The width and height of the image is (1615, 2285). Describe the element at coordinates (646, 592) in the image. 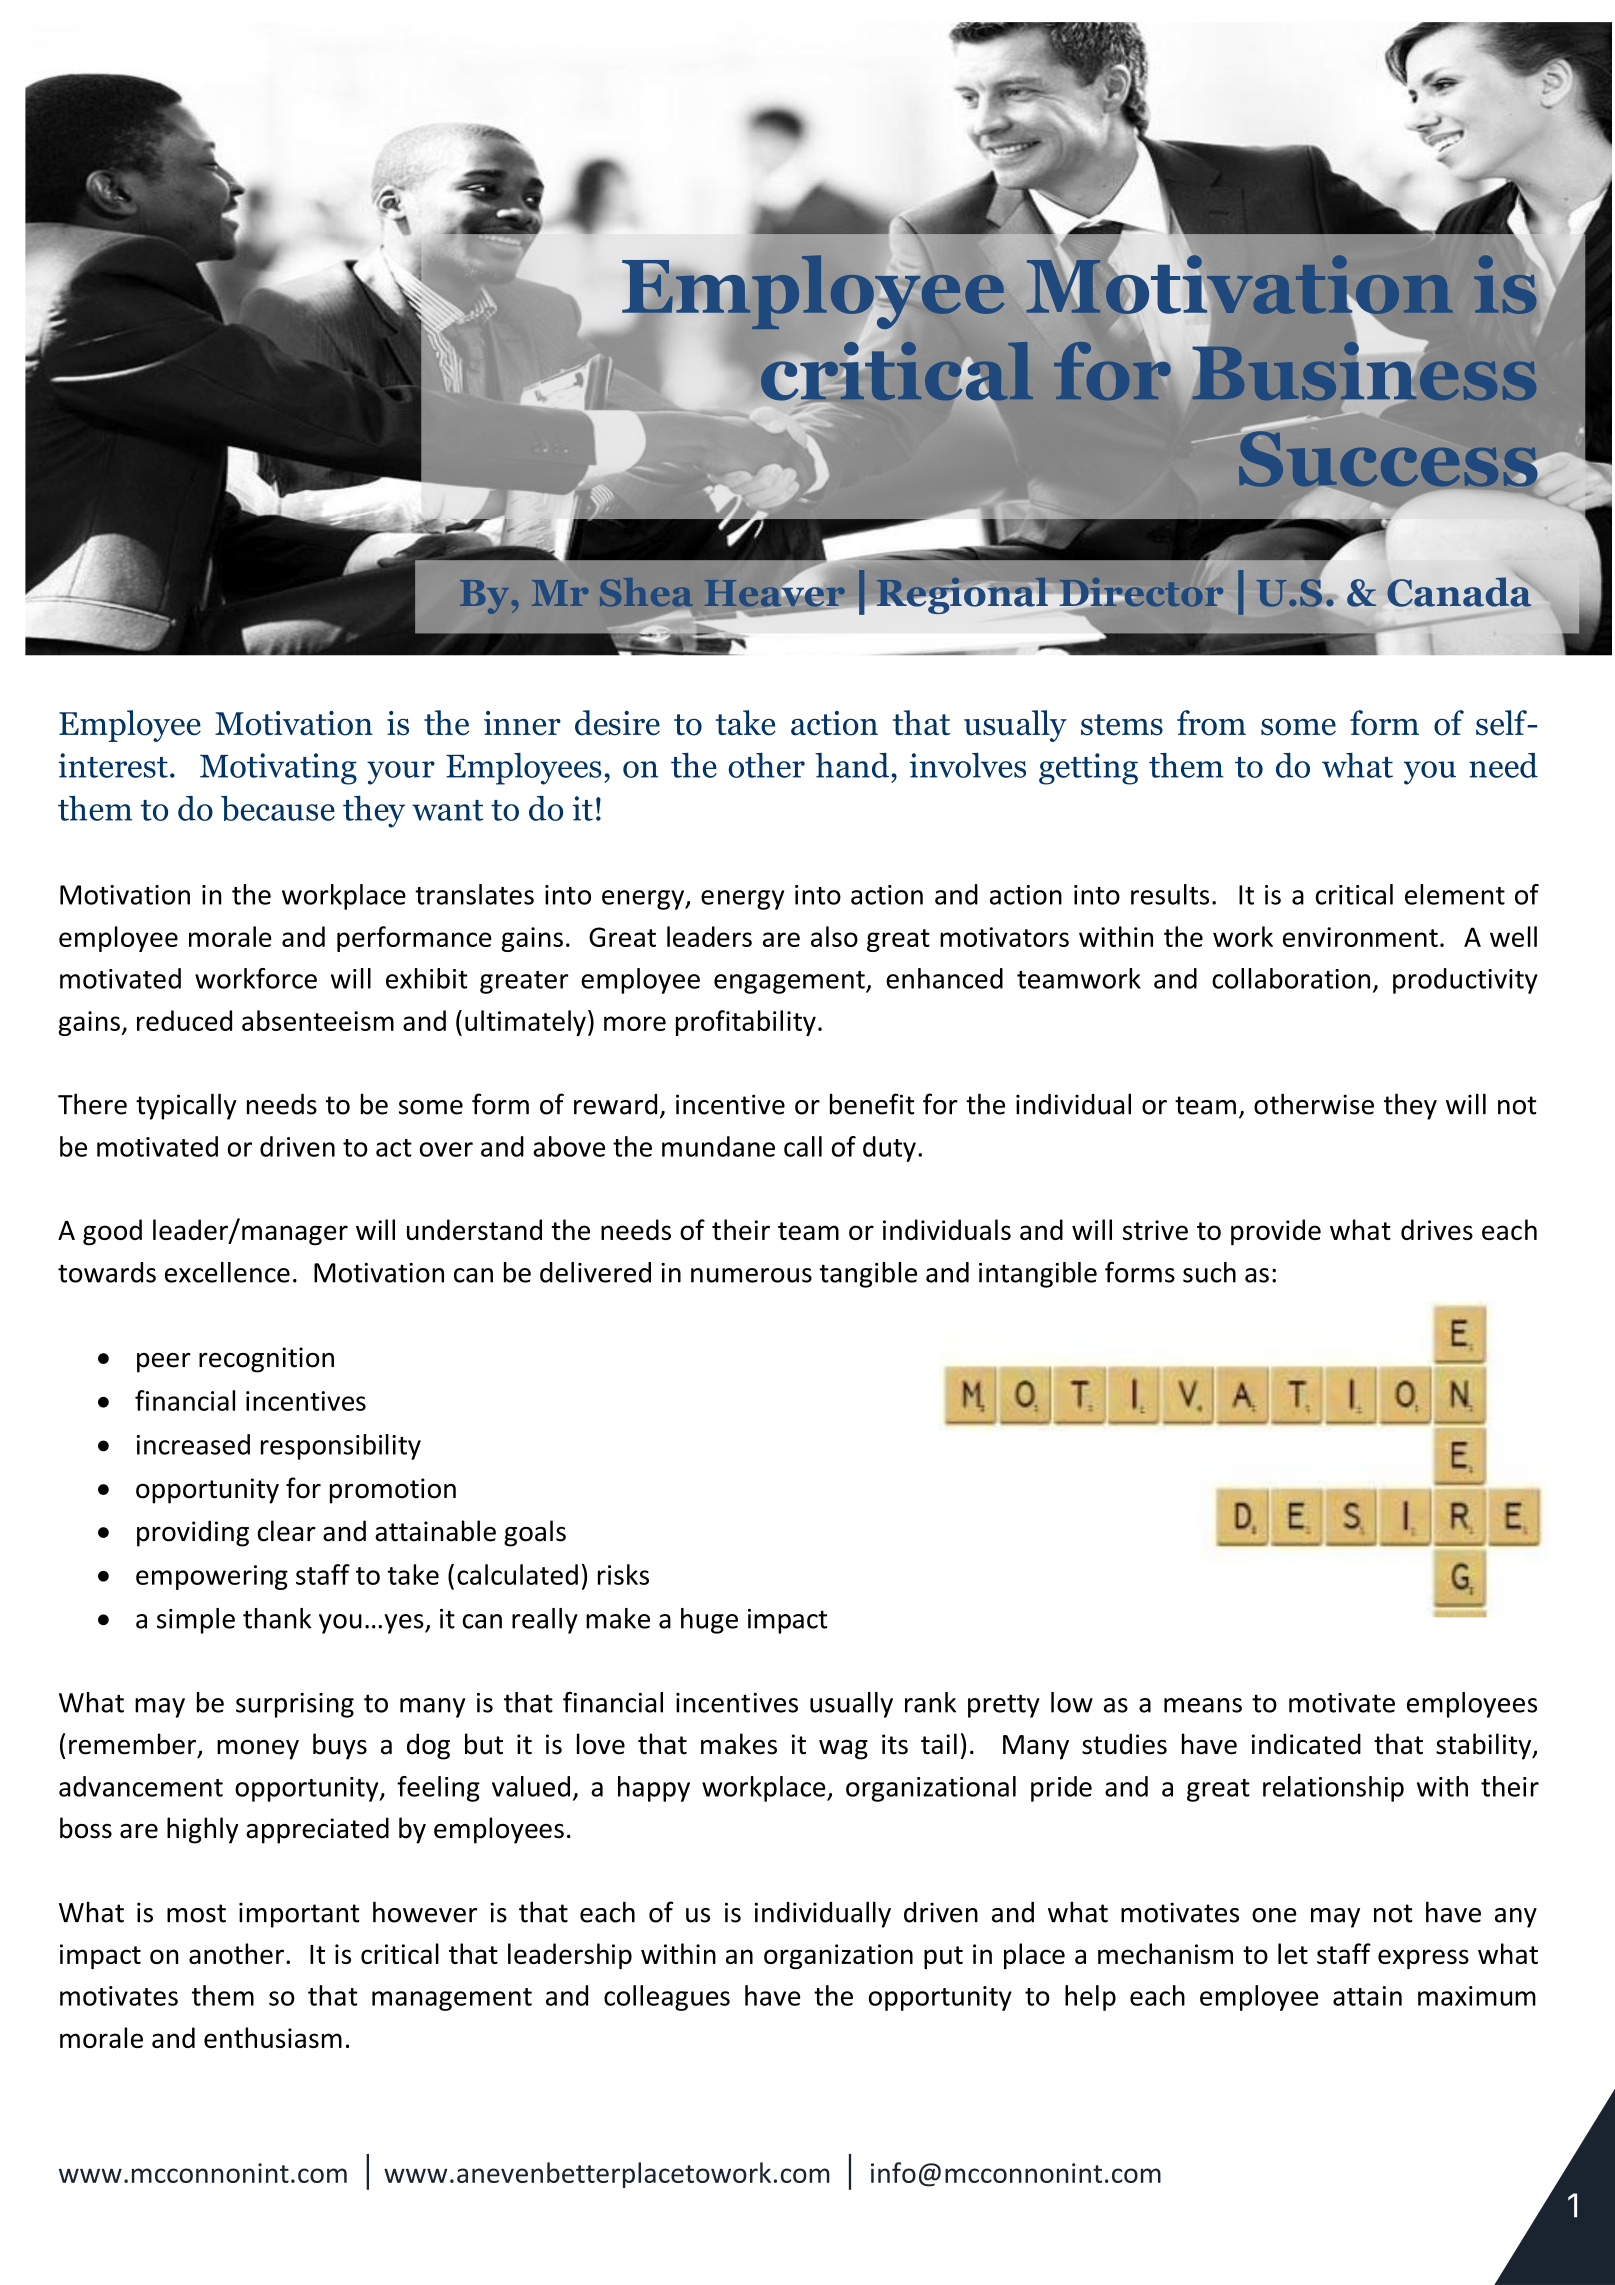

I see `Shea` at that location.
